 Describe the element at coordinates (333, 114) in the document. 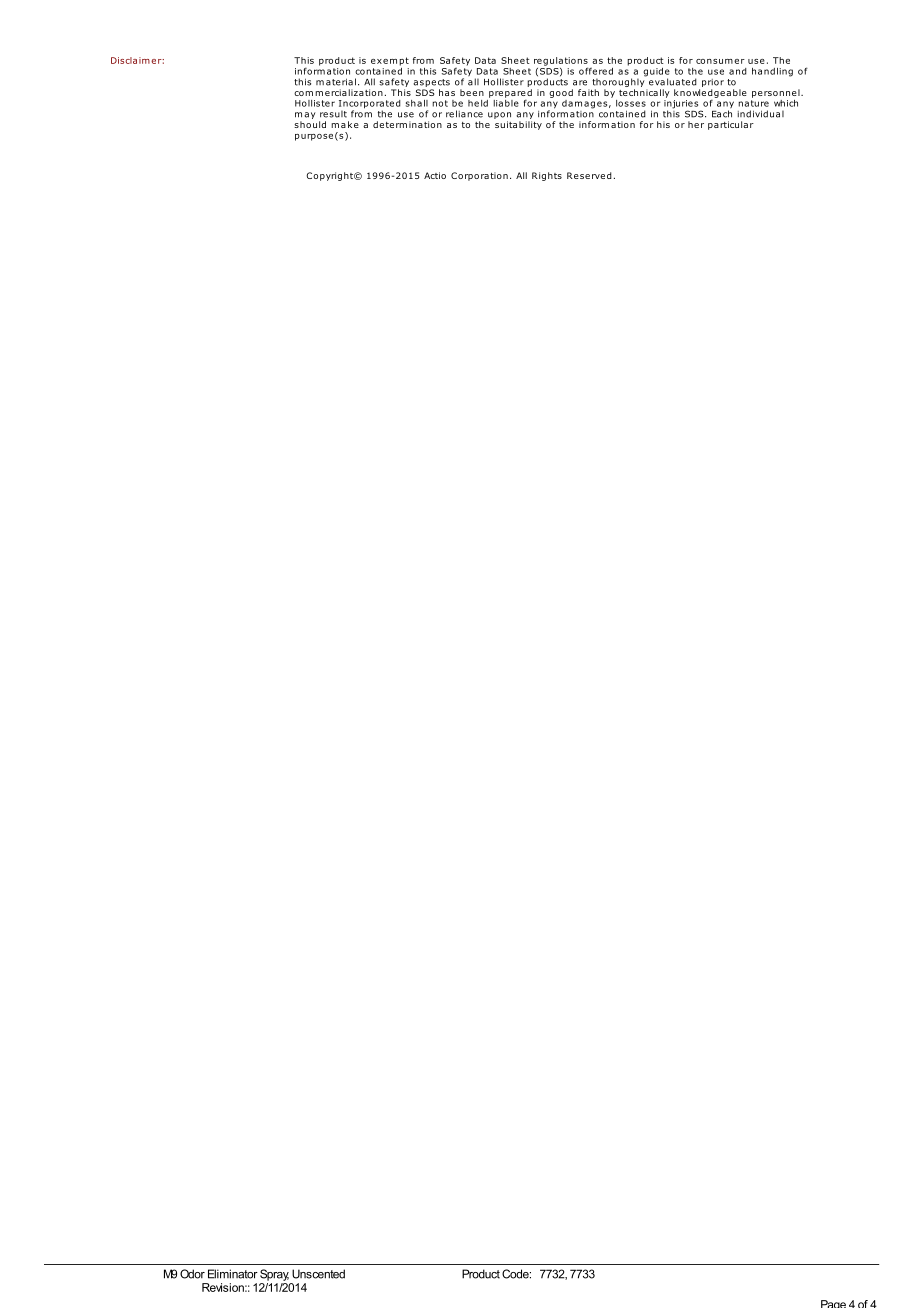

I see `result` at that location.
